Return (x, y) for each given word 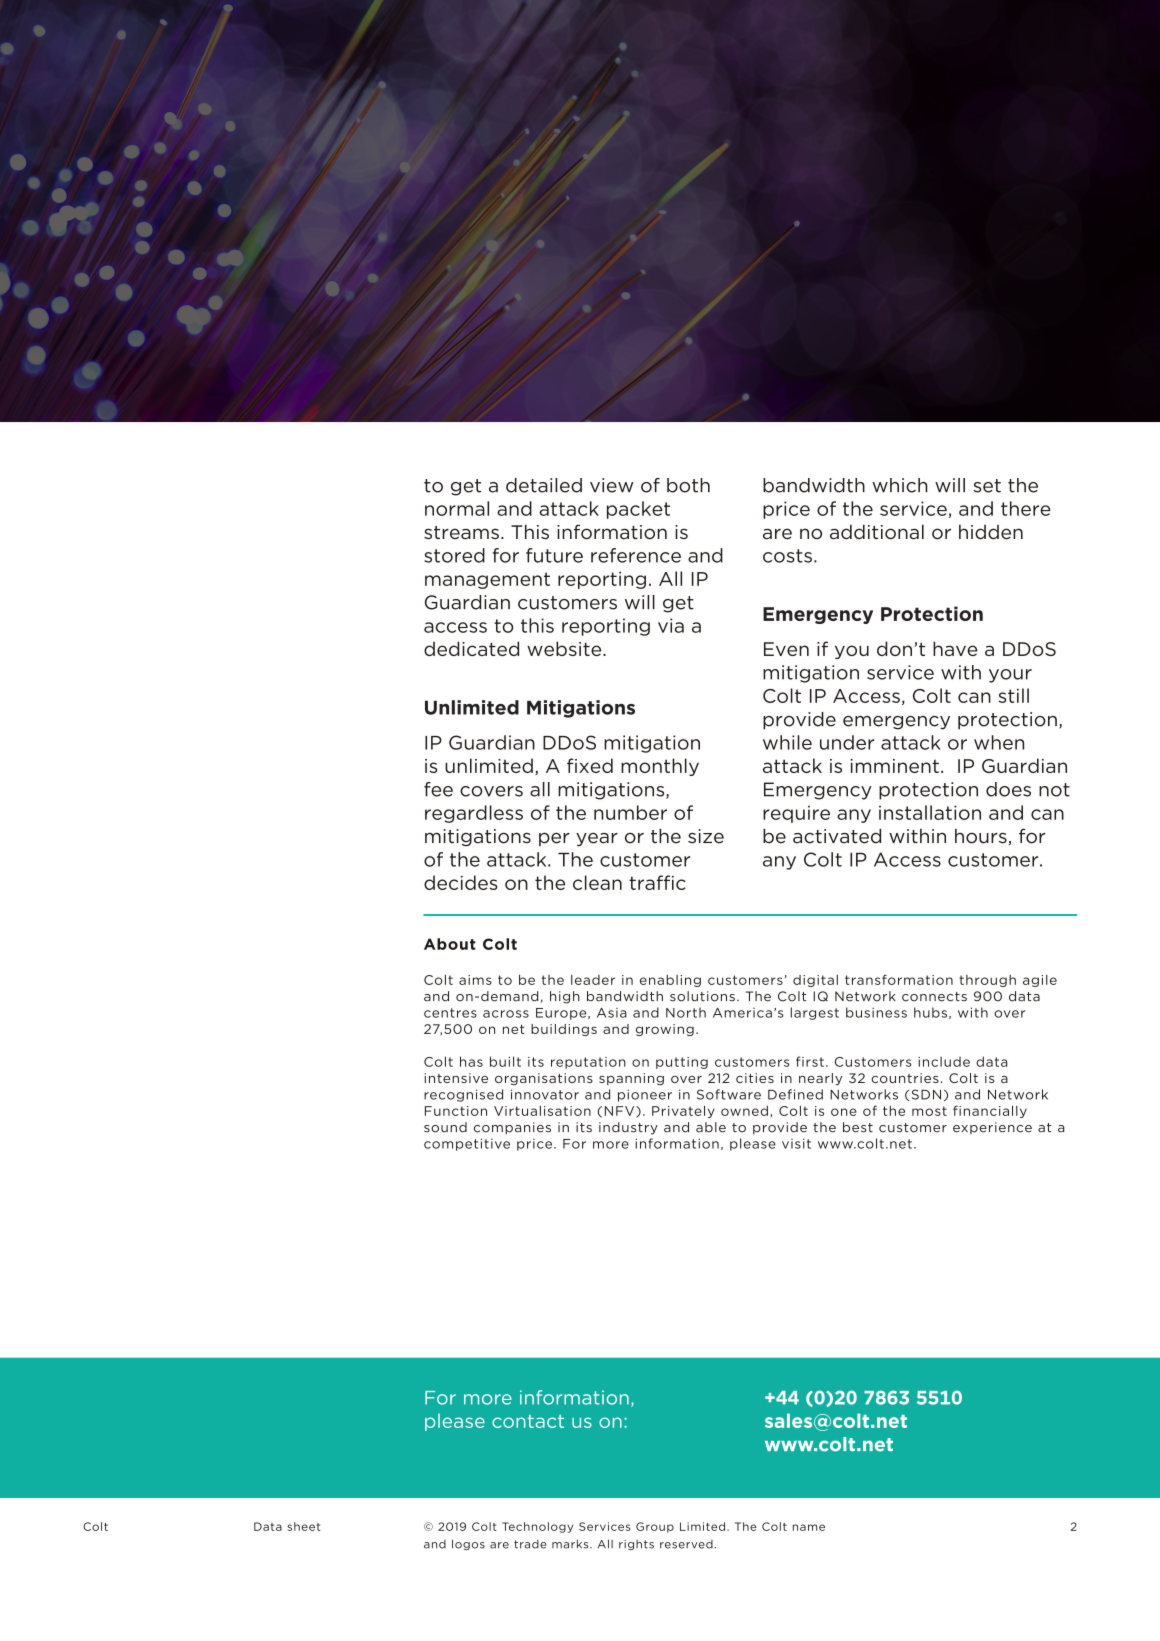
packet (638, 510)
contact (528, 1421)
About (450, 944)
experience (992, 1128)
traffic (657, 882)
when (999, 742)
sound (445, 1127)
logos (468, 1544)
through (987, 981)
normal (457, 508)
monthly (660, 767)
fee (438, 789)
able (711, 1127)
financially (990, 1111)
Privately (683, 1112)
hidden (991, 532)
